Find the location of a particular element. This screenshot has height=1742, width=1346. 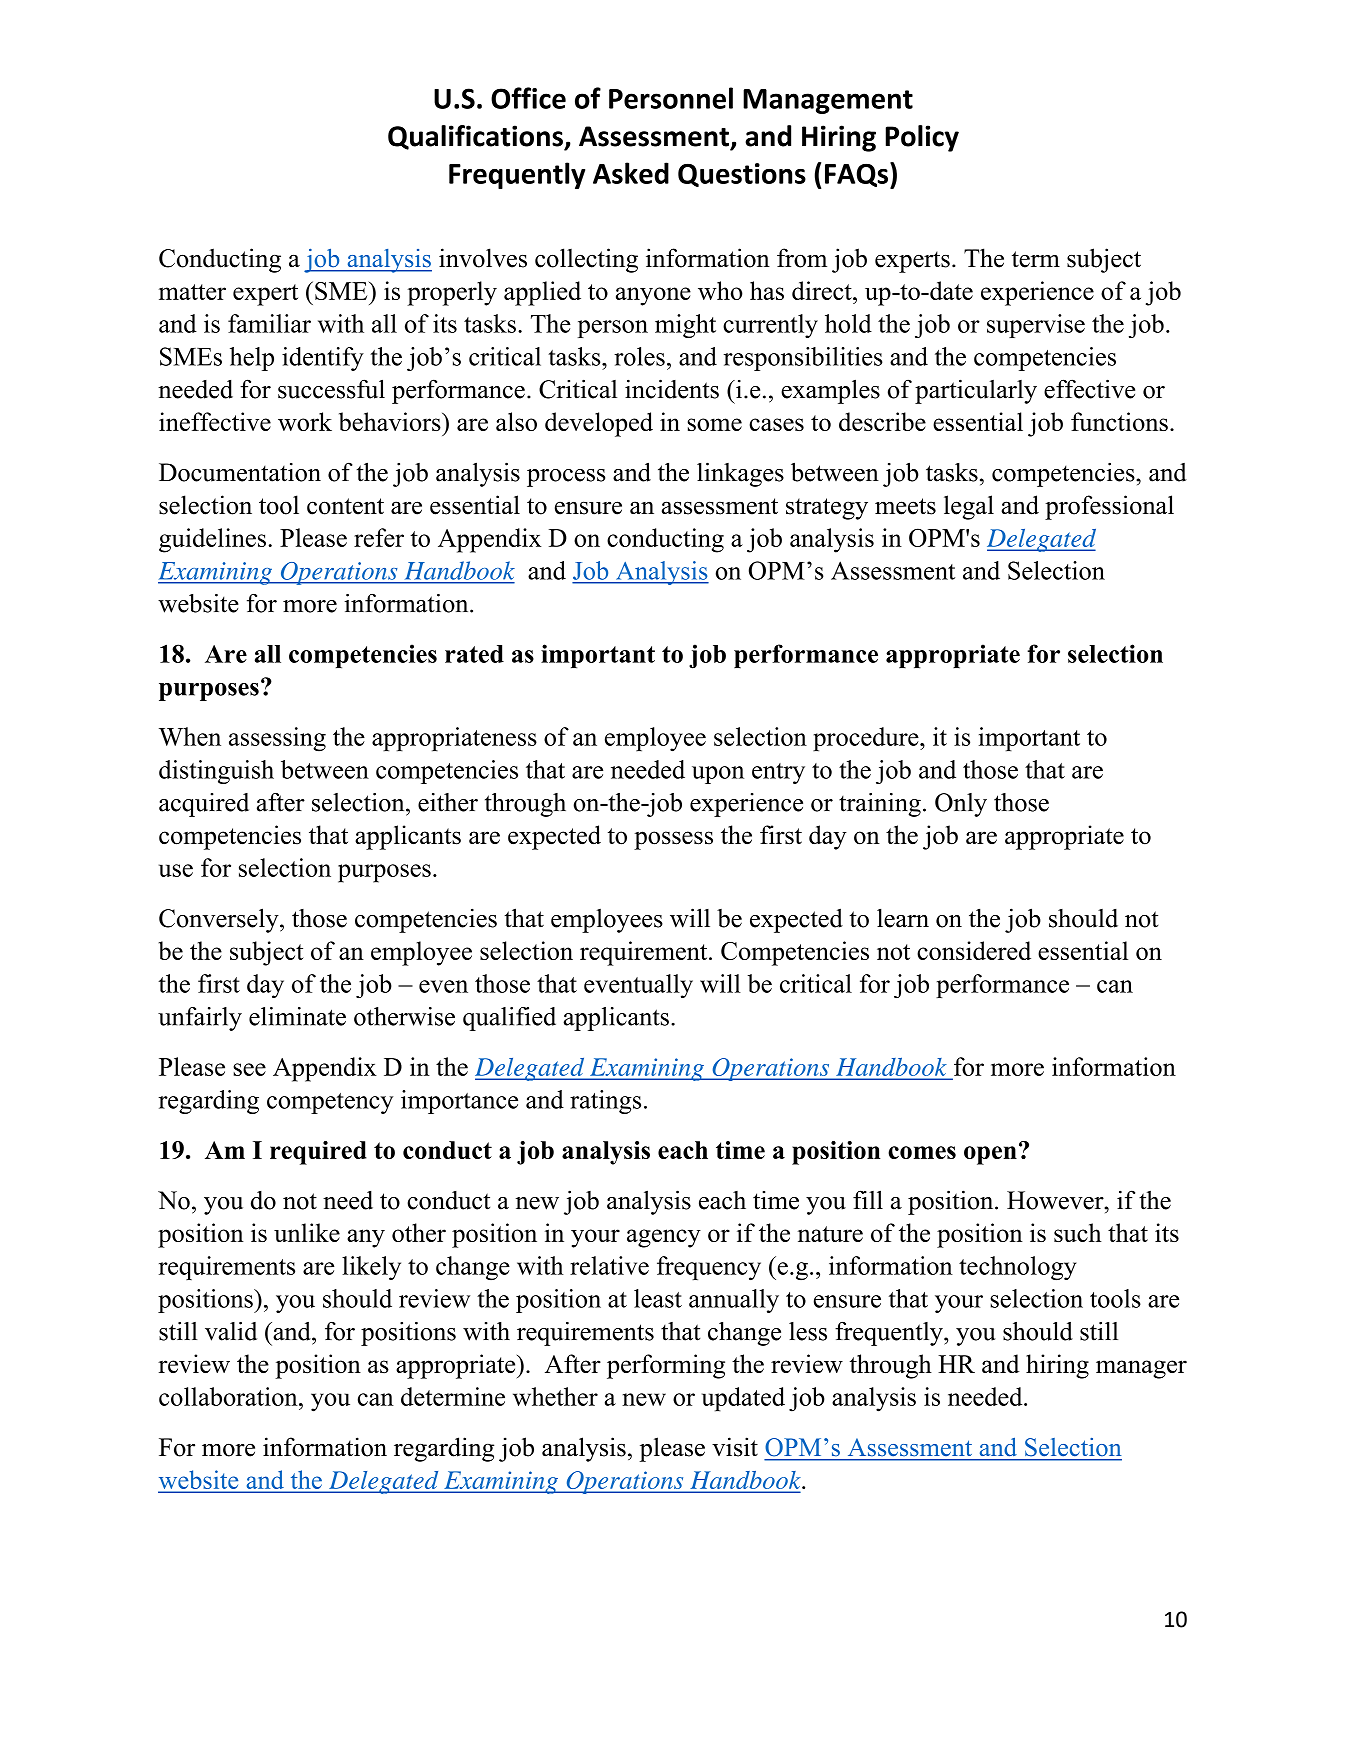

considered is located at coordinates (974, 950).
